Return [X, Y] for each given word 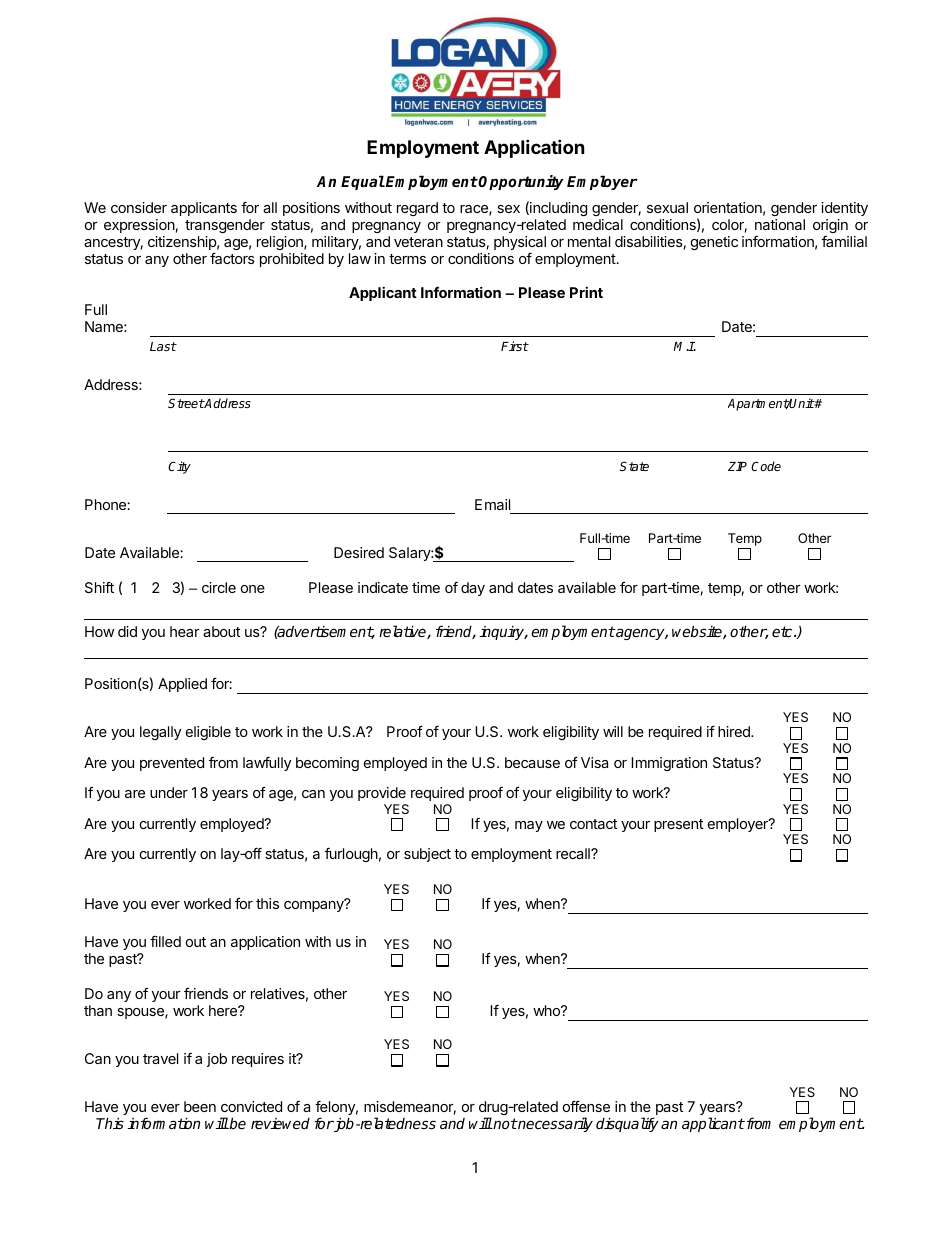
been [200, 1106]
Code [766, 466]
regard [417, 209]
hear [185, 631]
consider [139, 207]
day [473, 589]
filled [165, 941]
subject [427, 855]
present [678, 825]
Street [186, 403]
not [504, 1123]
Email [492, 504]
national [780, 224]
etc [783, 631]
